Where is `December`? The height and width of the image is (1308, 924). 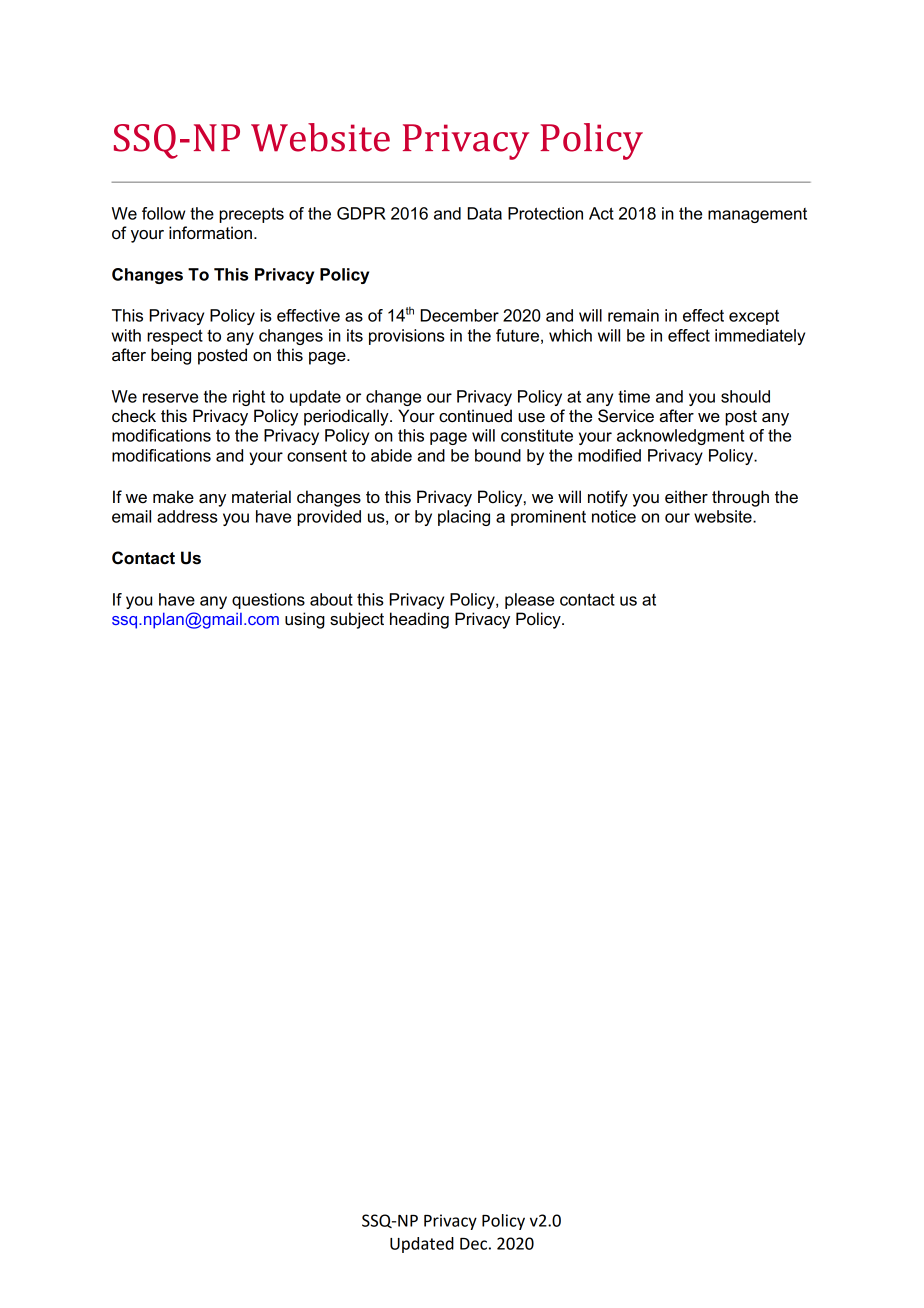
December is located at coordinates (459, 315).
